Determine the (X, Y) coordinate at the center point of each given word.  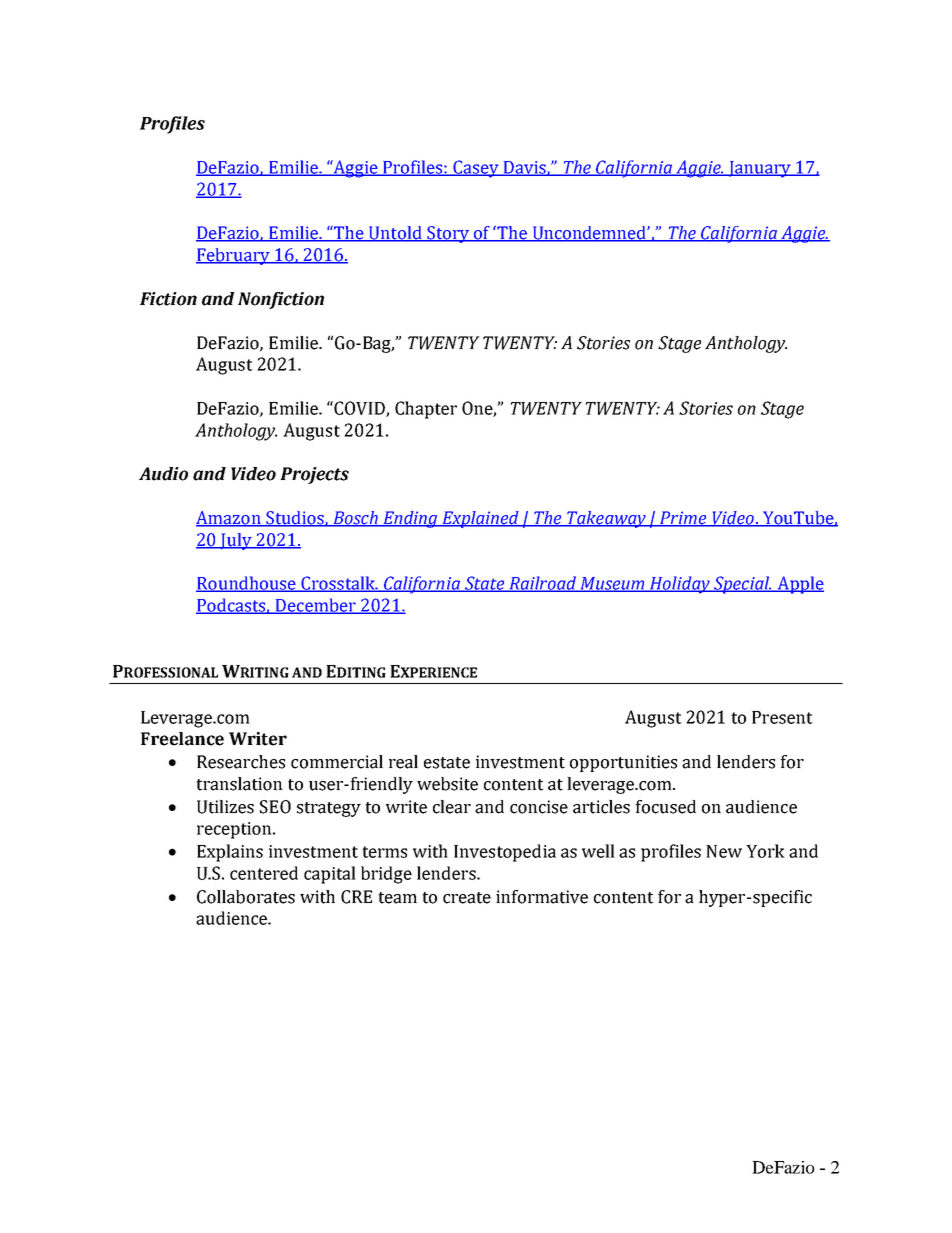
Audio (163, 474)
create (467, 898)
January (760, 169)
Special (741, 585)
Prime (683, 519)
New (724, 851)
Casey (476, 169)
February (234, 256)
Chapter (426, 410)
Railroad (543, 584)
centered (264, 873)
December (315, 606)
